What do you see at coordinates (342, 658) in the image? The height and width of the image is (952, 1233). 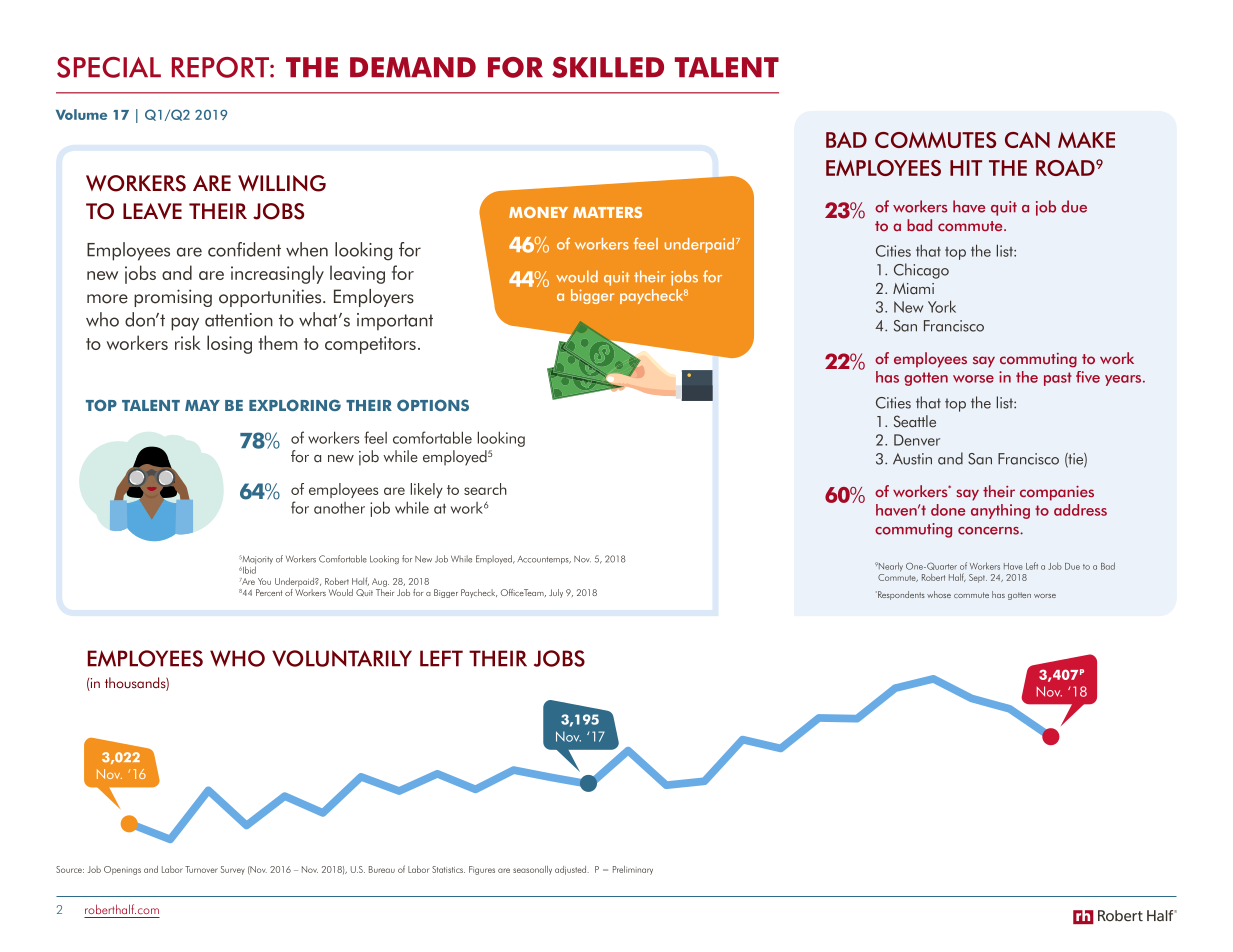 I see `VOLUNTARILY` at bounding box center [342, 658].
